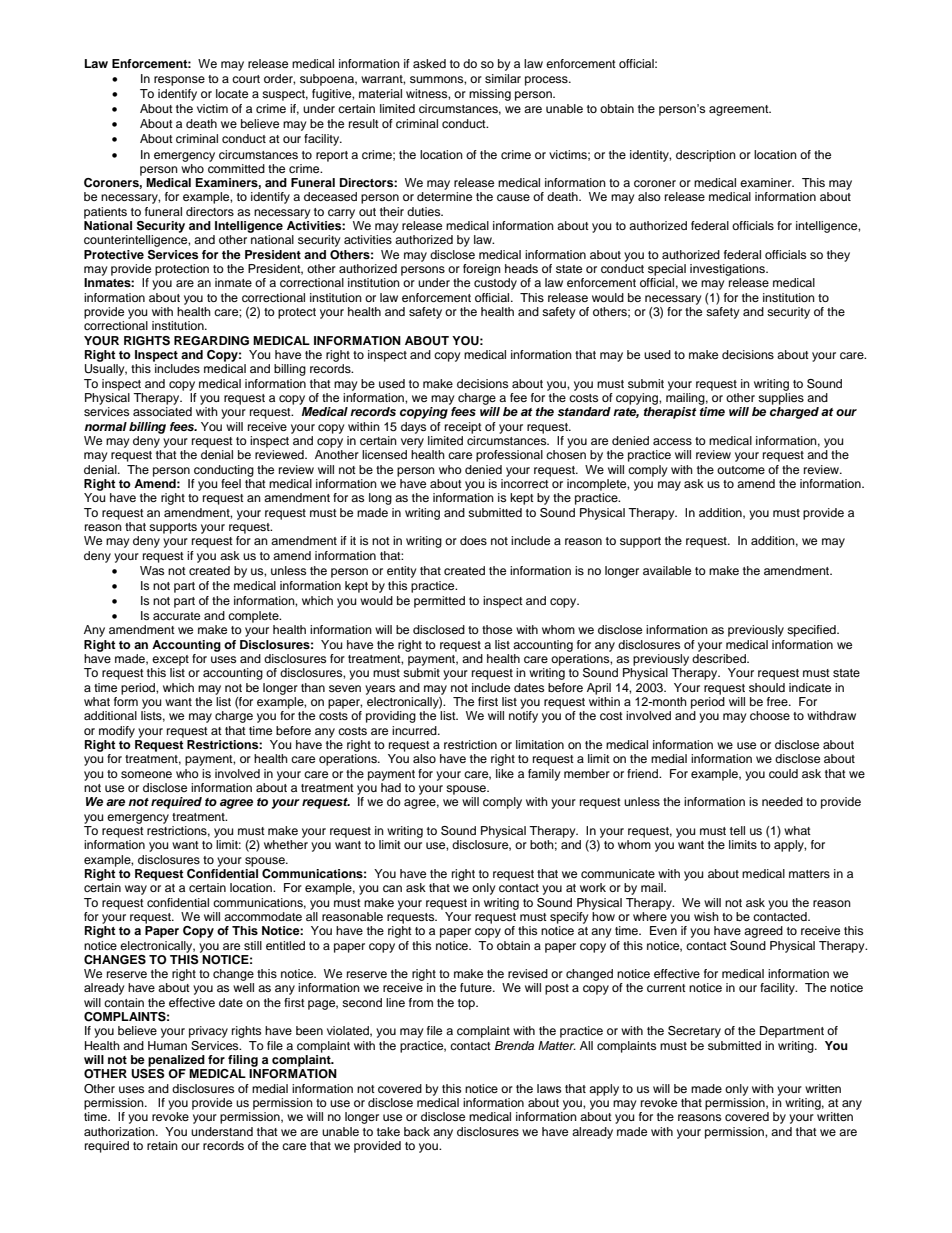 This page has width=952, height=1233. I want to click on Secretary, so click(694, 1032).
